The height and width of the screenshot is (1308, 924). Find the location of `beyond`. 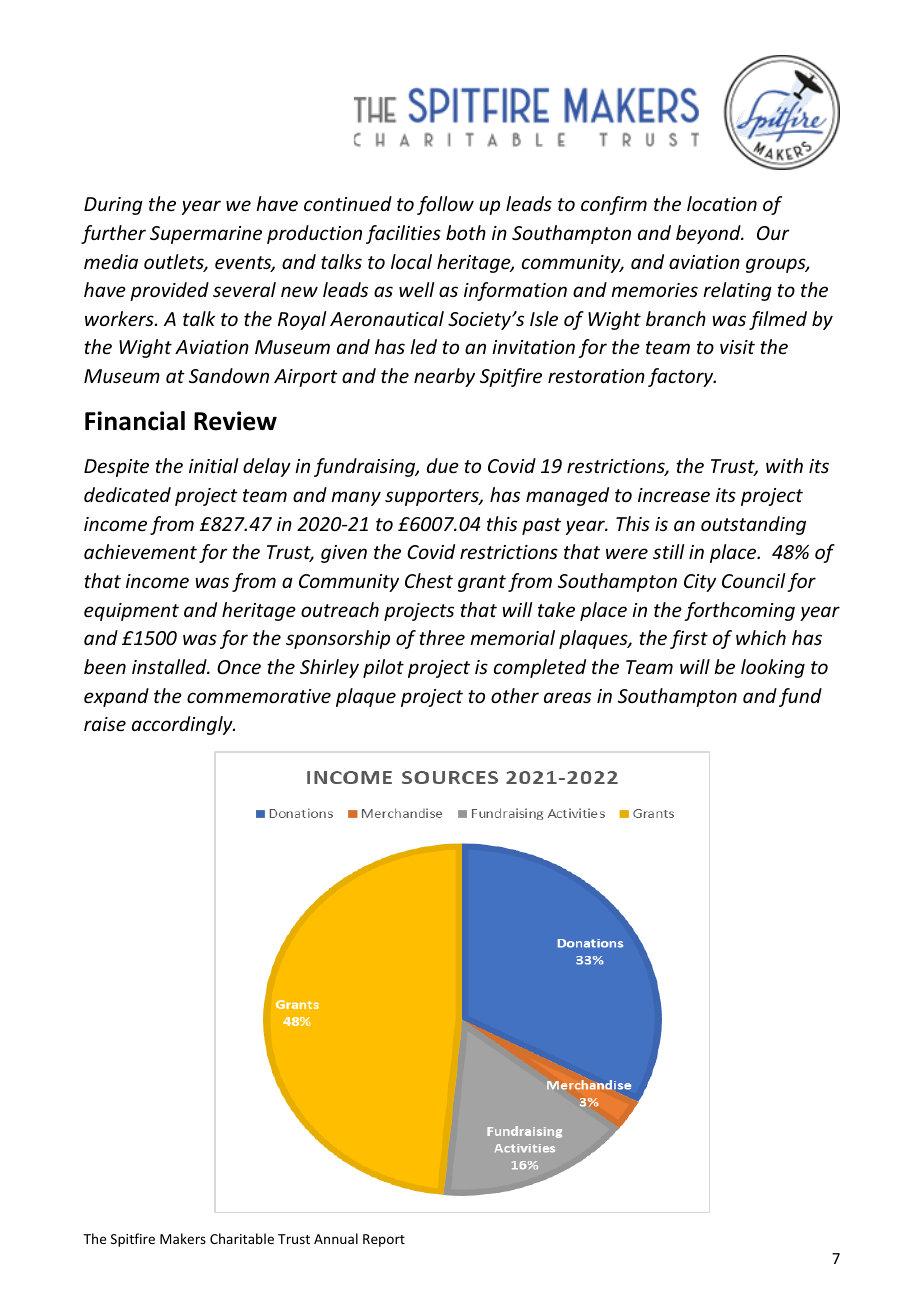

beyond is located at coordinates (709, 234).
